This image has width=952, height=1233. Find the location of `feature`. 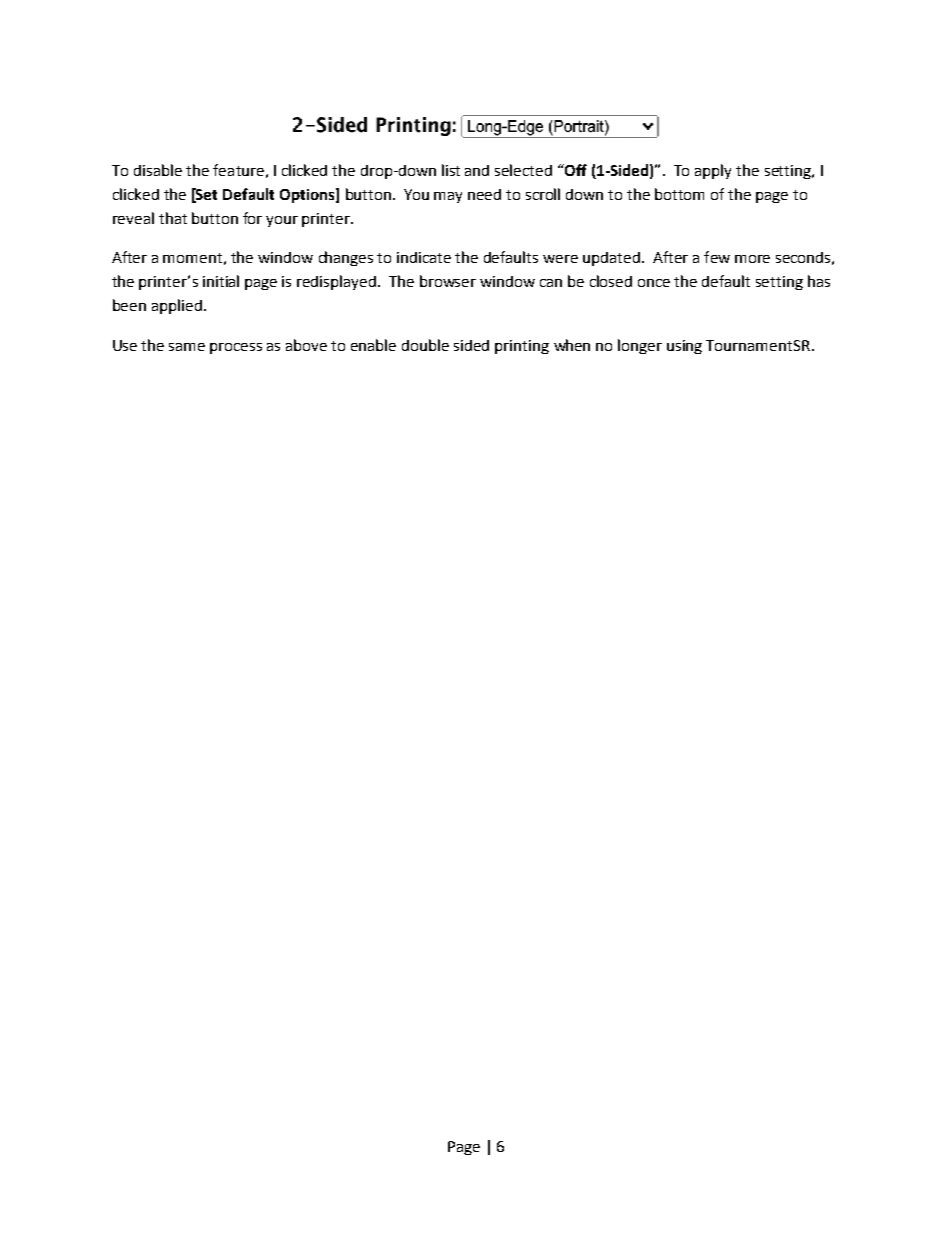

feature is located at coordinates (238, 170).
